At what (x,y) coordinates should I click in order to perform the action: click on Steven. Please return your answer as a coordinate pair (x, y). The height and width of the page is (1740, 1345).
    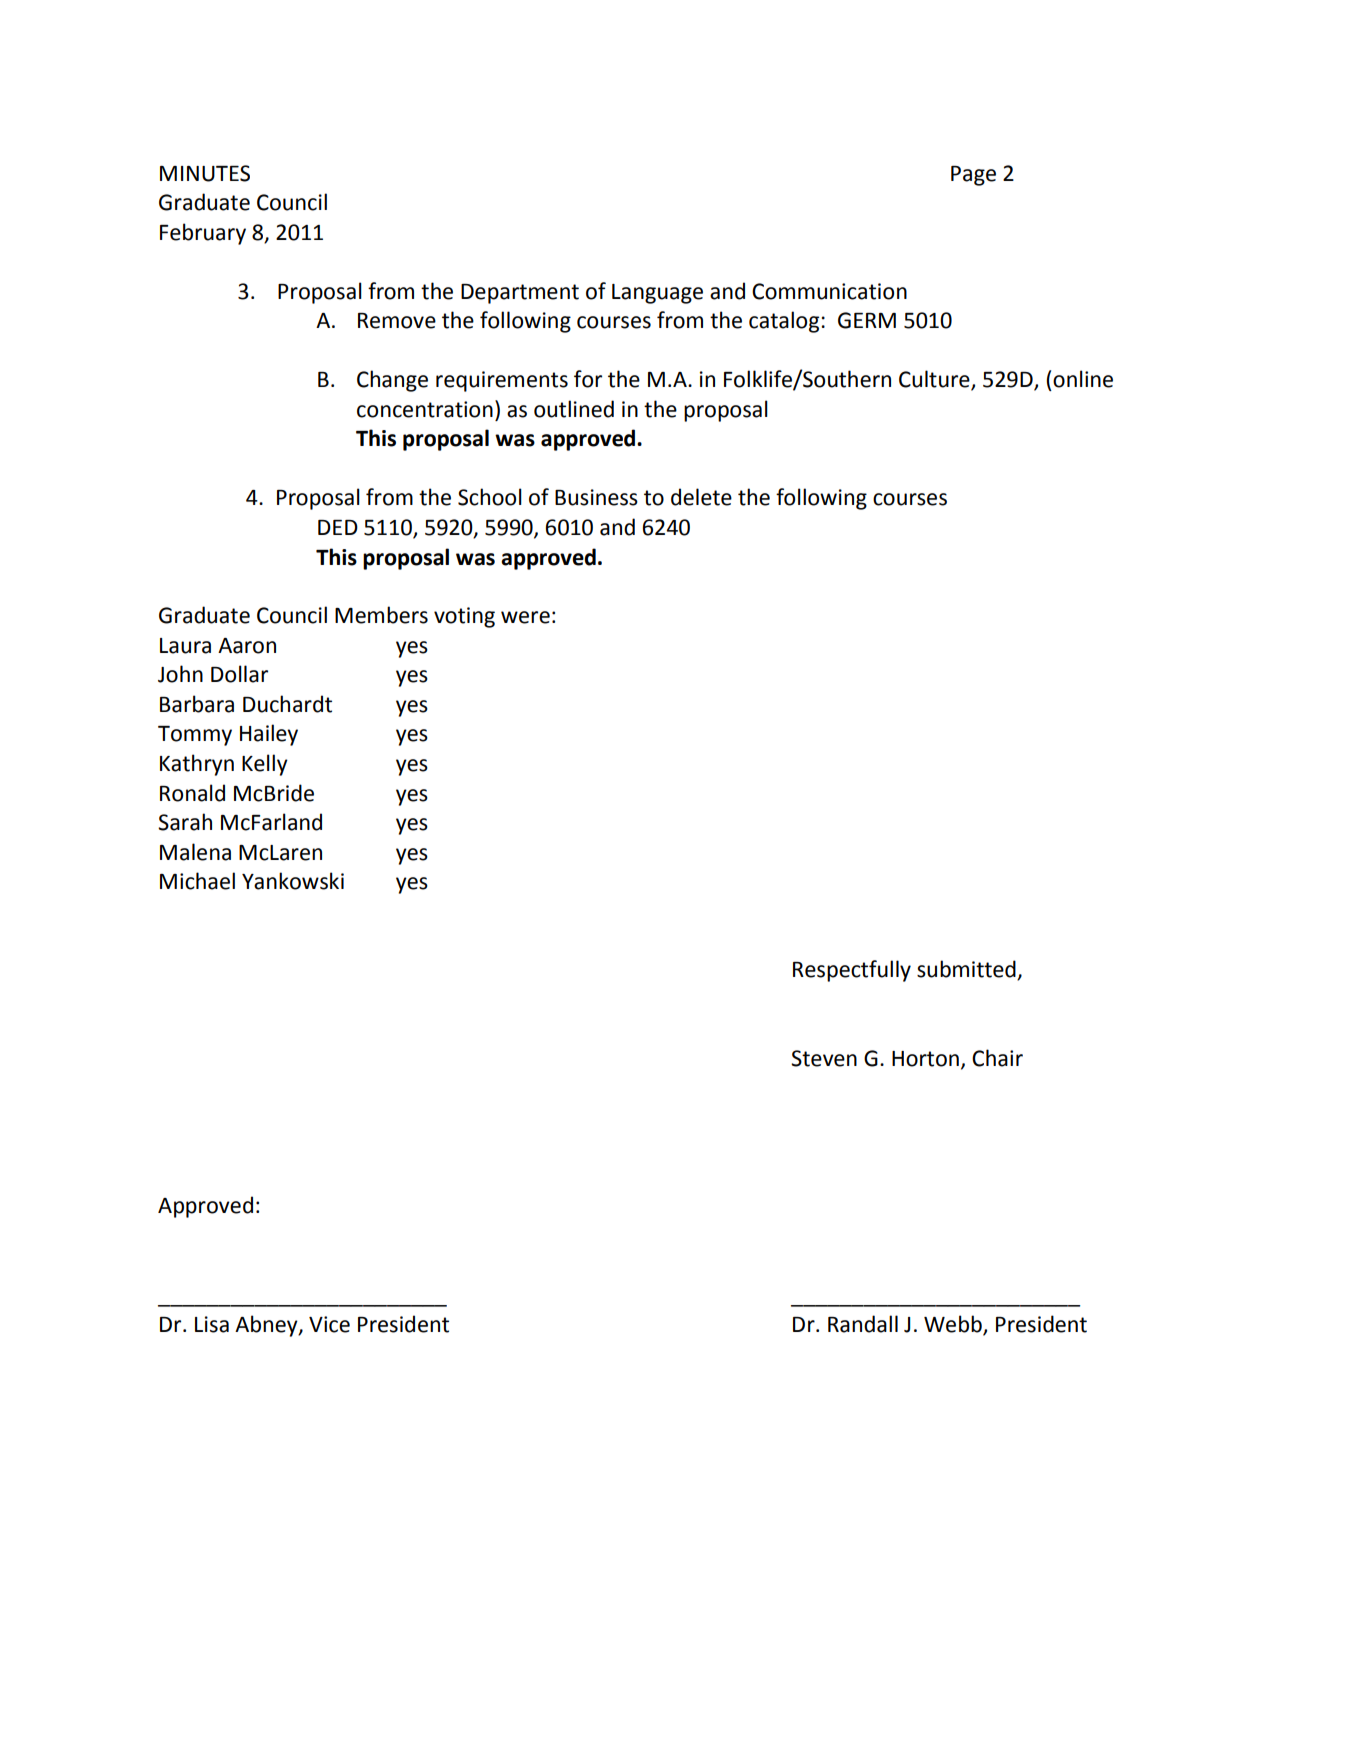
    Looking at the image, I should click on (824, 1058).
